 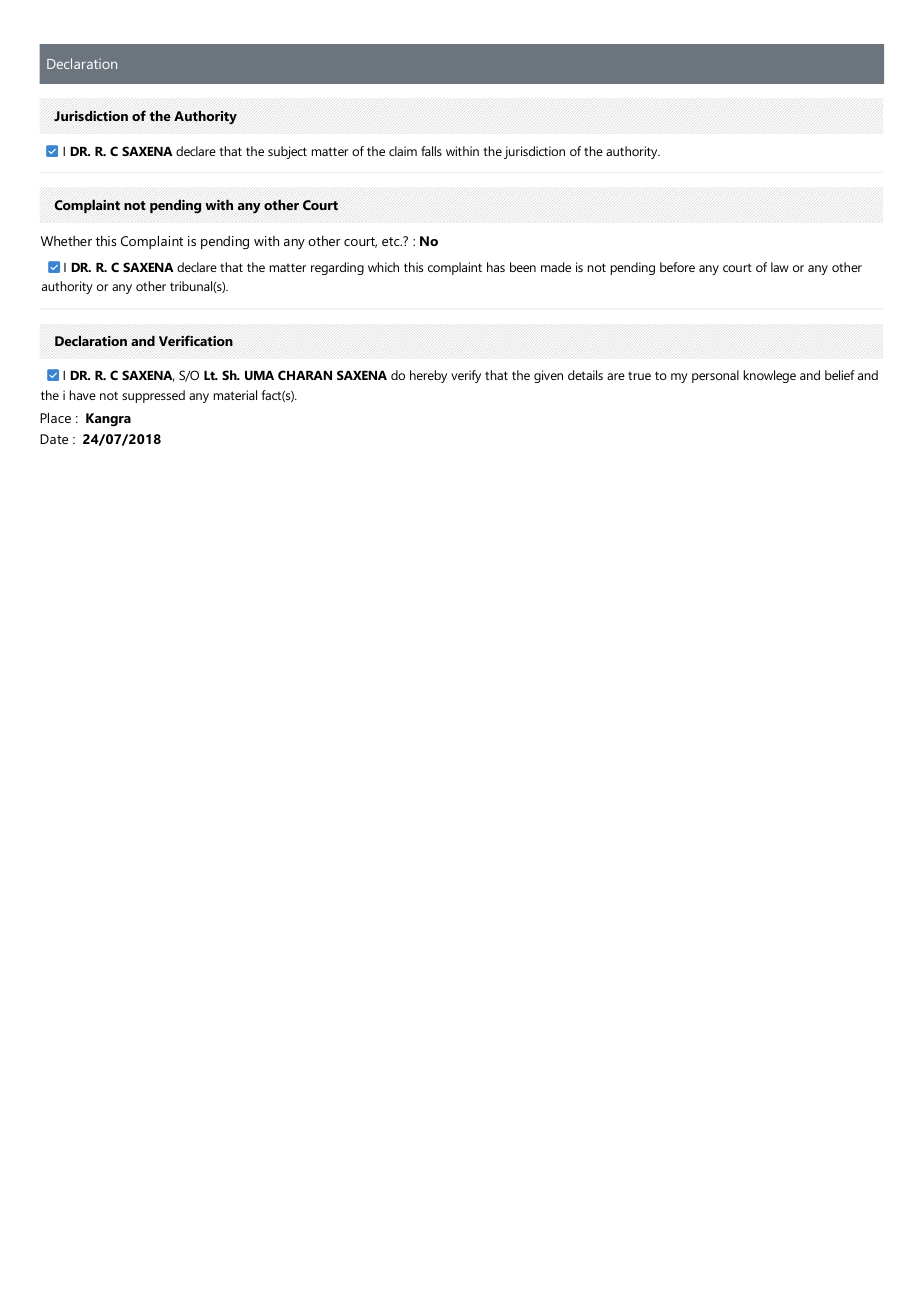 I want to click on falls, so click(x=431, y=151).
